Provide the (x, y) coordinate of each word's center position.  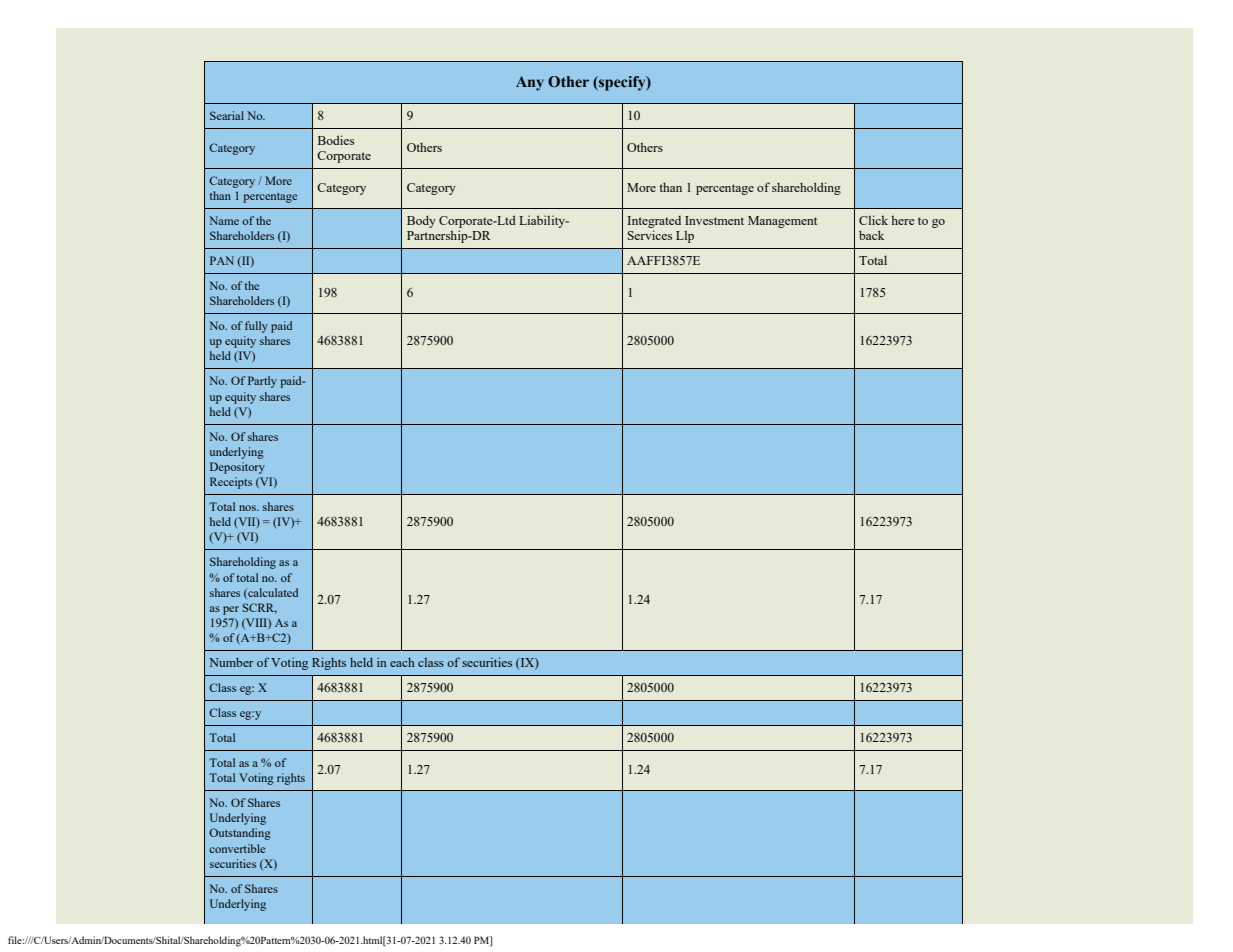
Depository (237, 468)
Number (231, 662)
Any (530, 83)
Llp (685, 237)
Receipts (231, 483)
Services (649, 235)
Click (873, 220)
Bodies (336, 140)
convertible (237, 848)
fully (256, 327)
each (402, 662)
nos (248, 508)
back (871, 235)
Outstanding (240, 834)
